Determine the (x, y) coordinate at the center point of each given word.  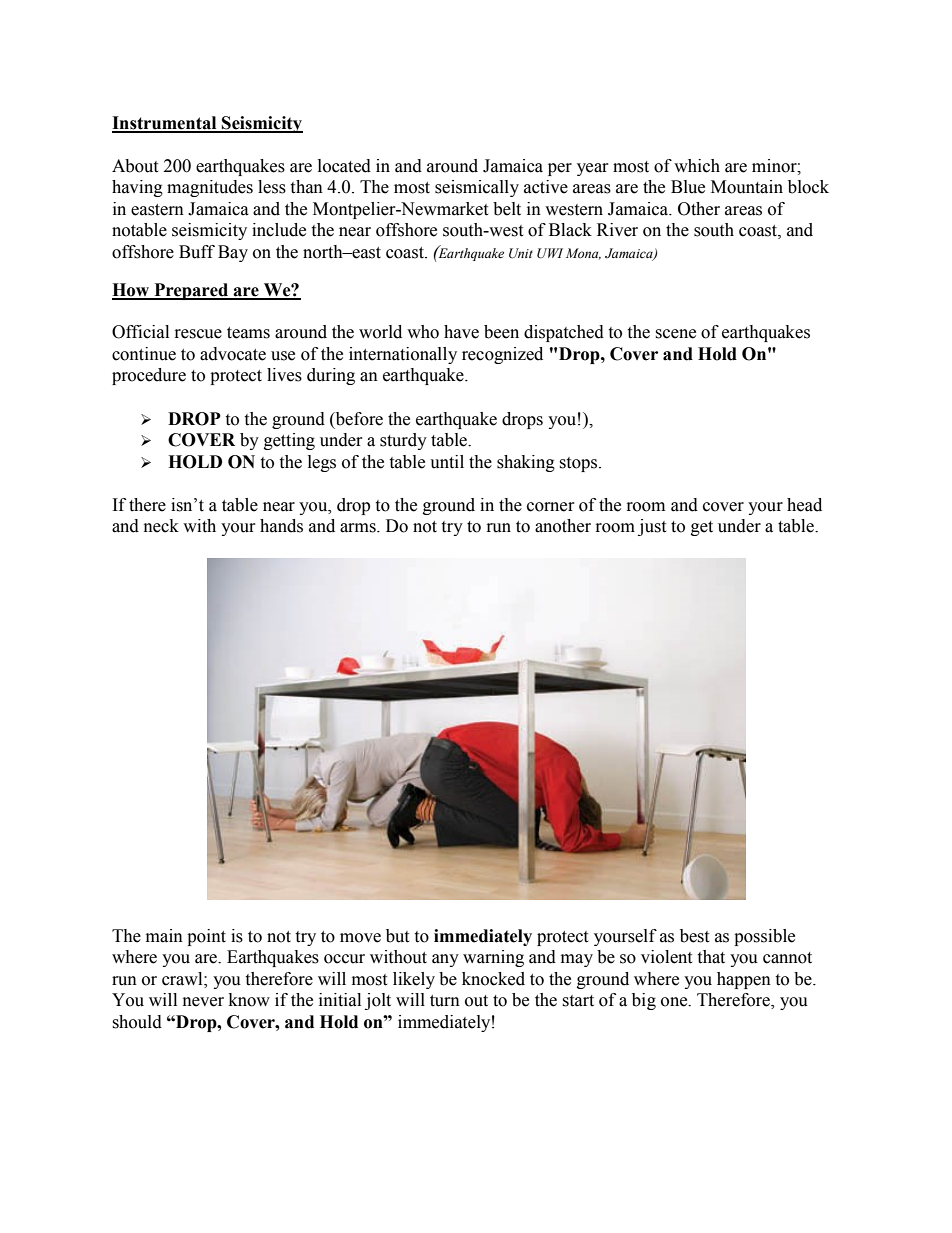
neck (161, 526)
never (203, 1002)
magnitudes (210, 188)
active (546, 187)
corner (551, 507)
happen (744, 980)
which (697, 166)
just (652, 527)
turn (445, 1001)
